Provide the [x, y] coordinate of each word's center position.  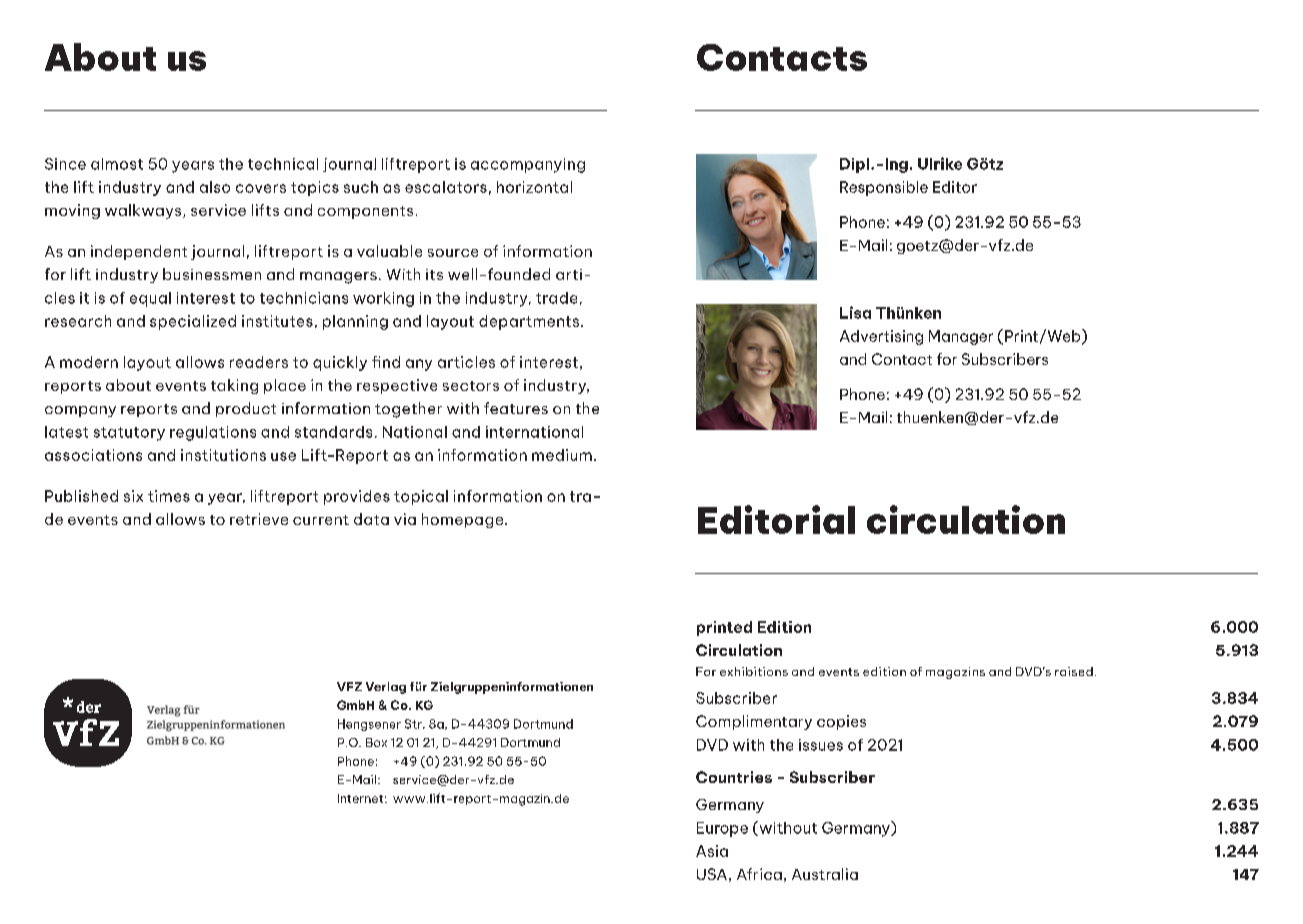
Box [376, 742]
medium [562, 455]
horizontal [534, 187]
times [169, 496]
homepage [464, 520]
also [215, 187]
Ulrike [940, 163]
